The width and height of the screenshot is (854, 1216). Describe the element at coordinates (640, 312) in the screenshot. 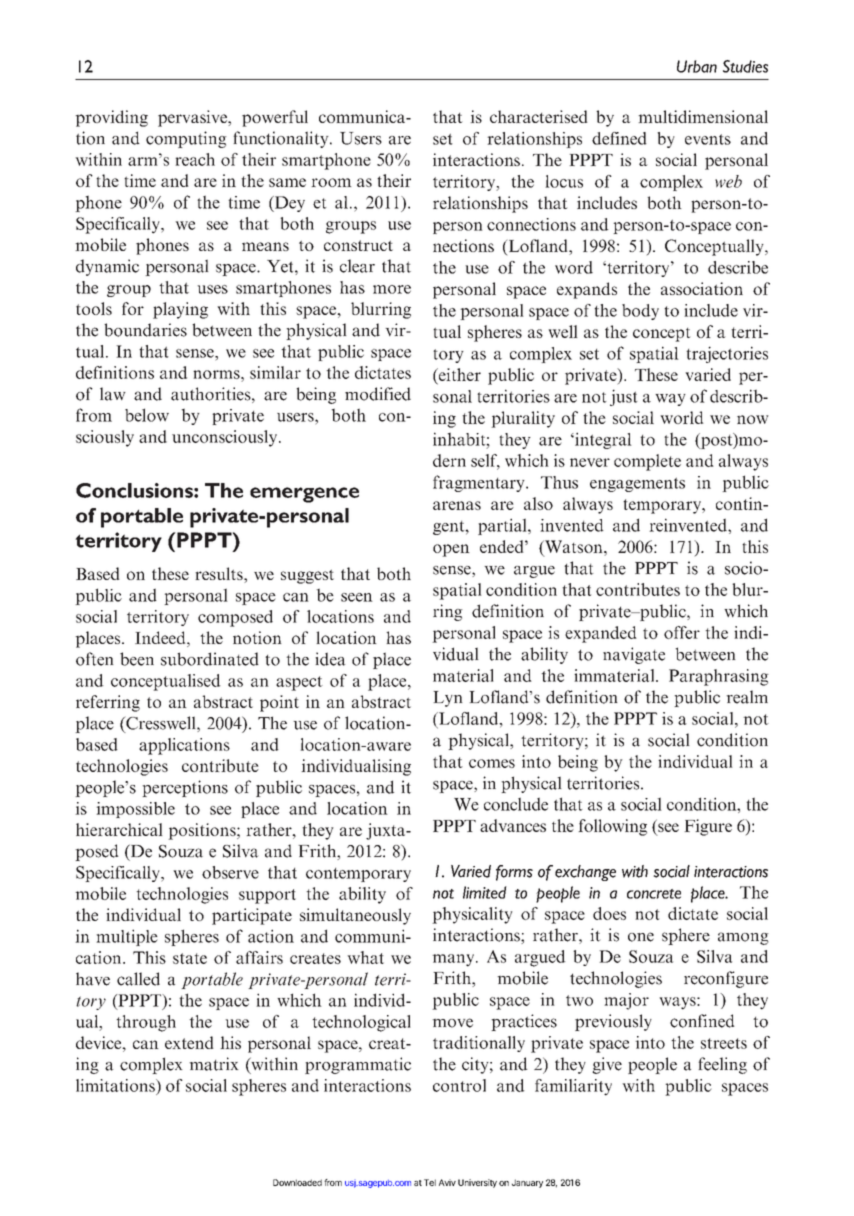

I see `body` at that location.
